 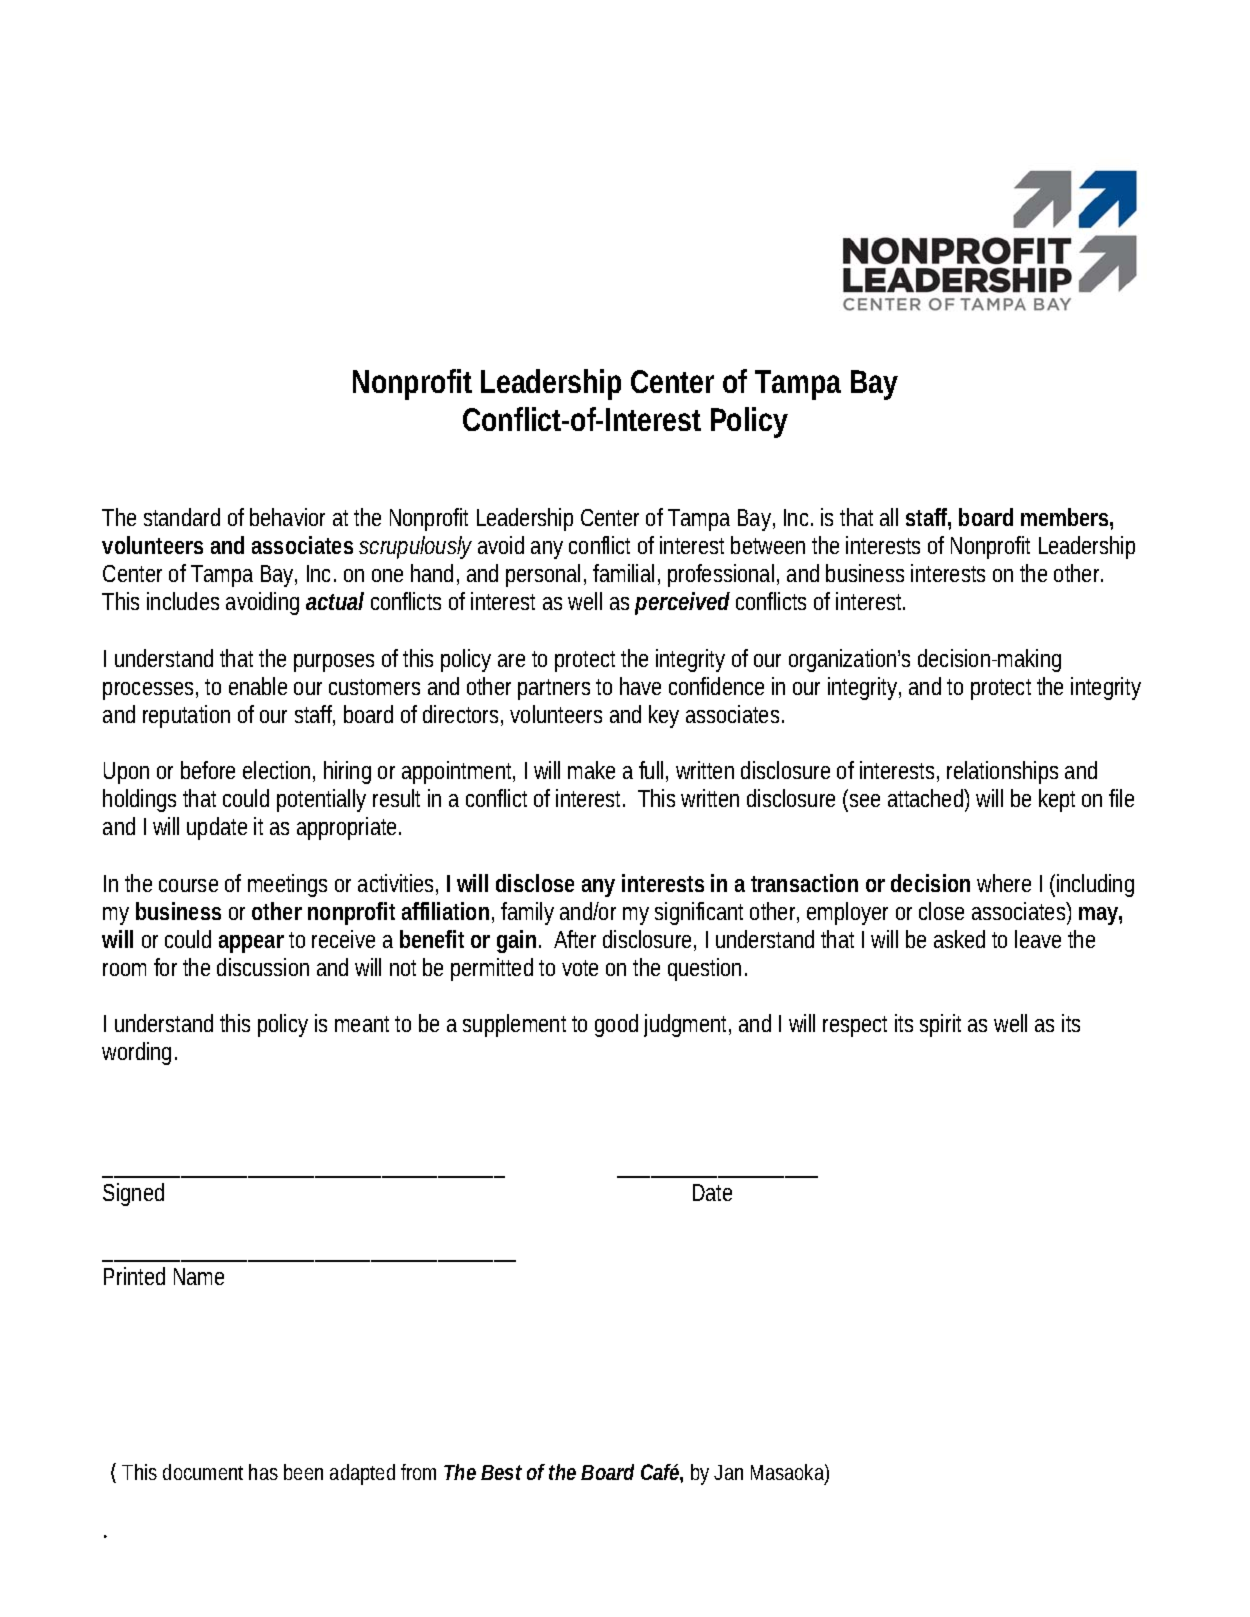 What do you see at coordinates (723, 575) in the image?
I see `professional` at bounding box center [723, 575].
